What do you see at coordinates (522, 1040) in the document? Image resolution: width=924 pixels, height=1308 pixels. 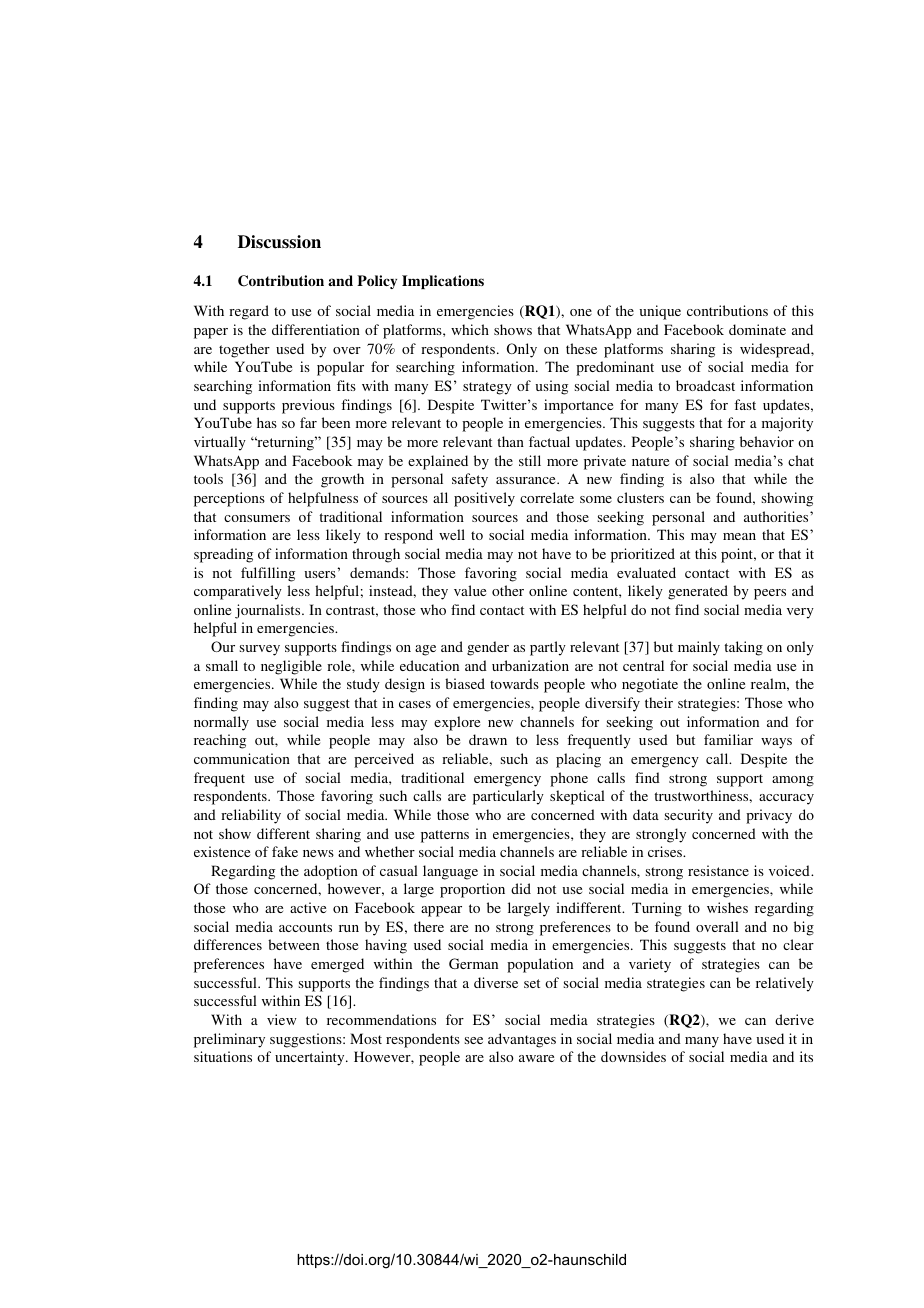 I see `advantages` at bounding box center [522, 1040].
